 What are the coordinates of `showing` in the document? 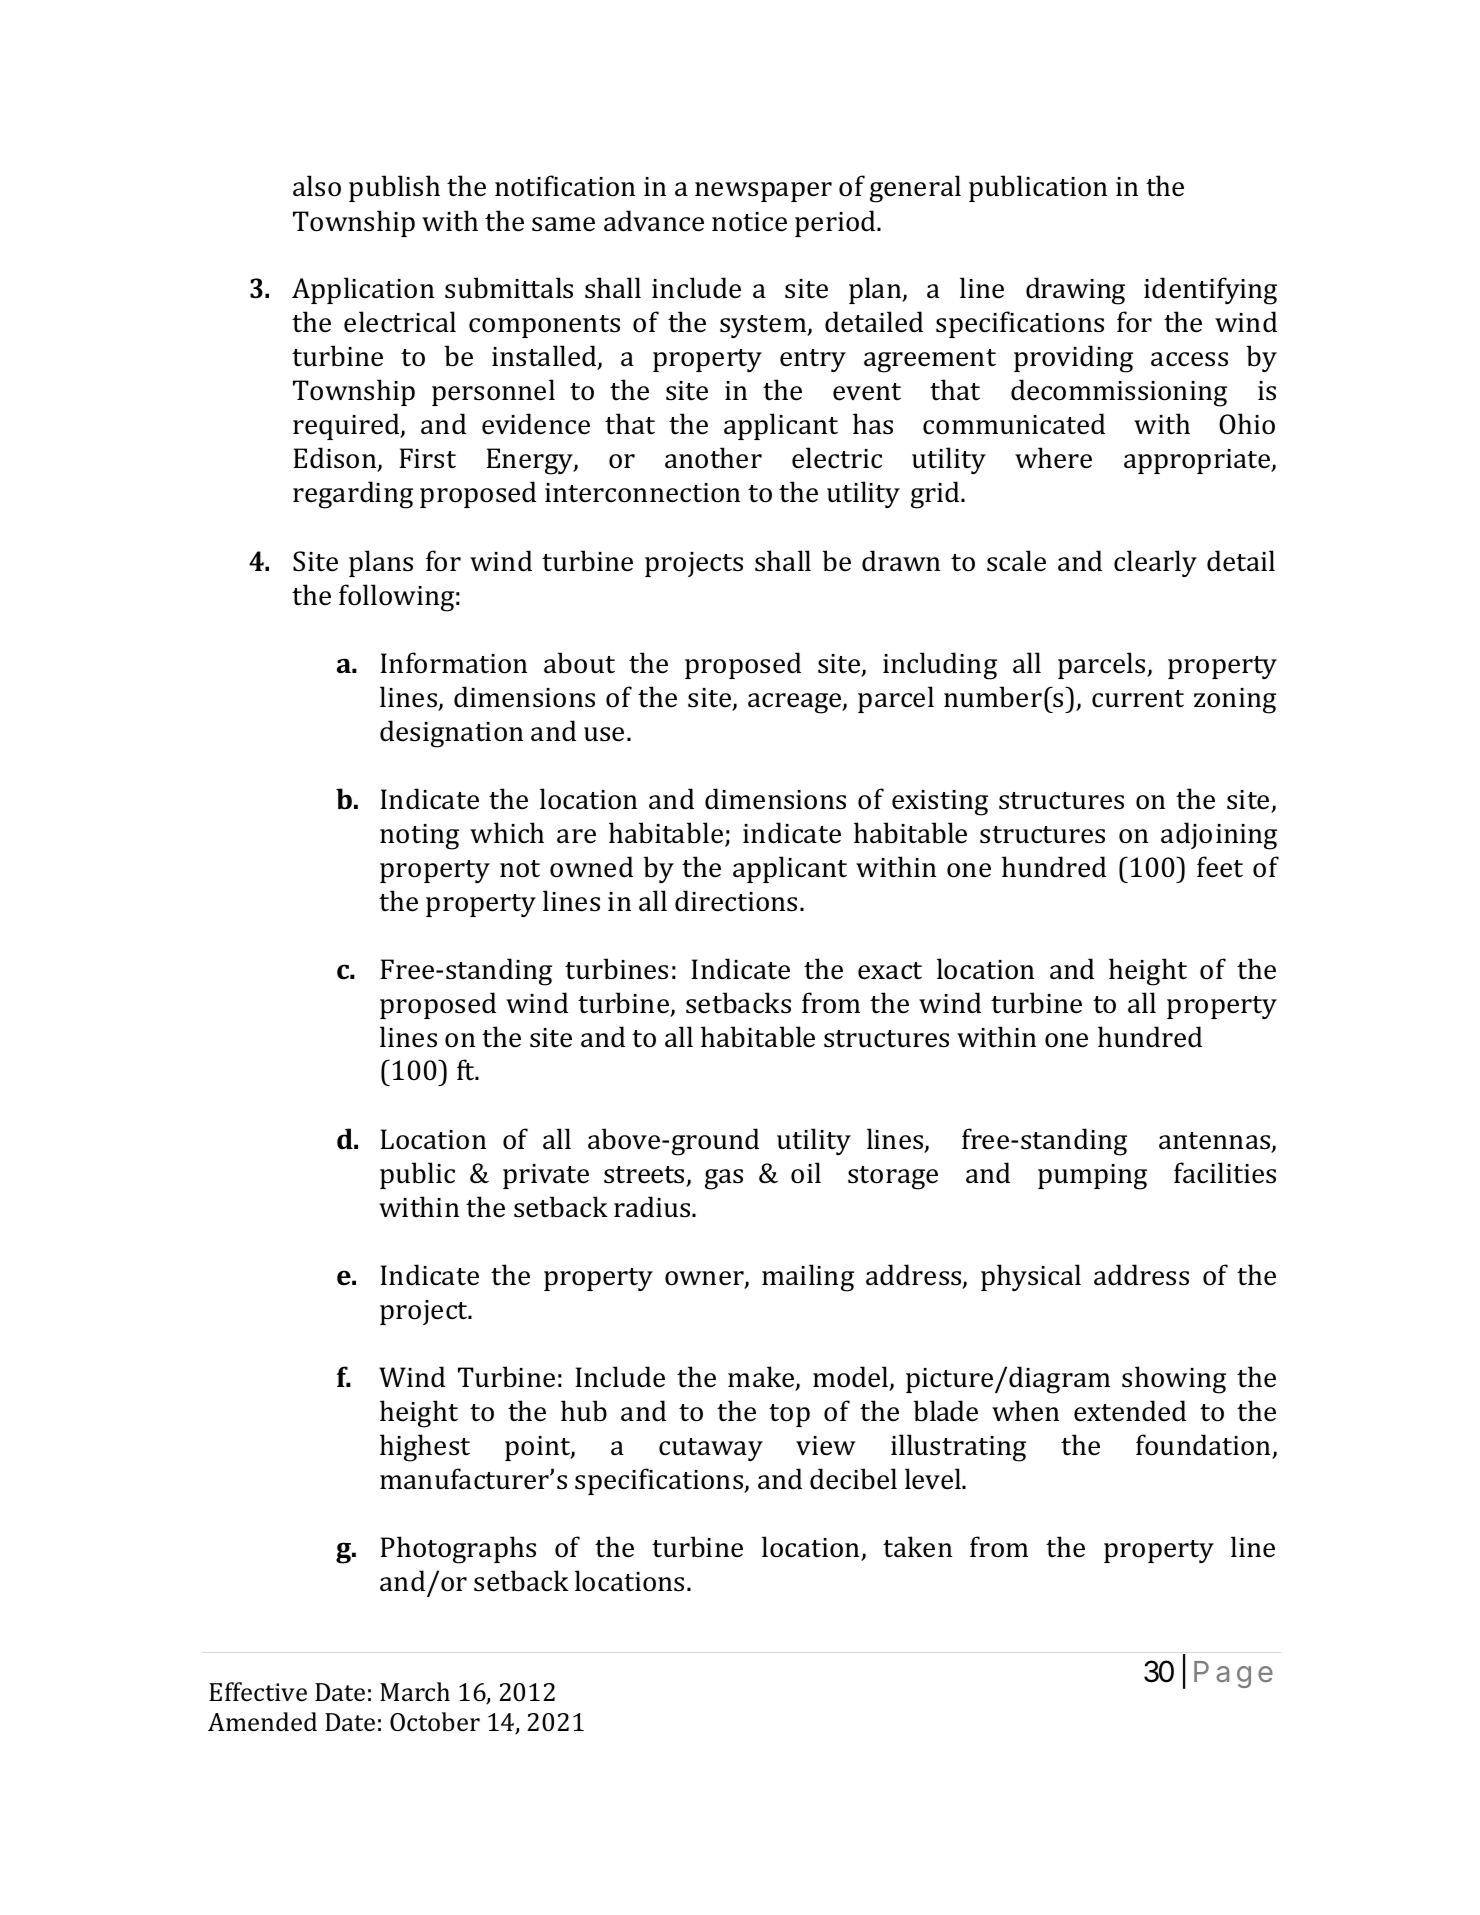 It's located at (1174, 1380).
